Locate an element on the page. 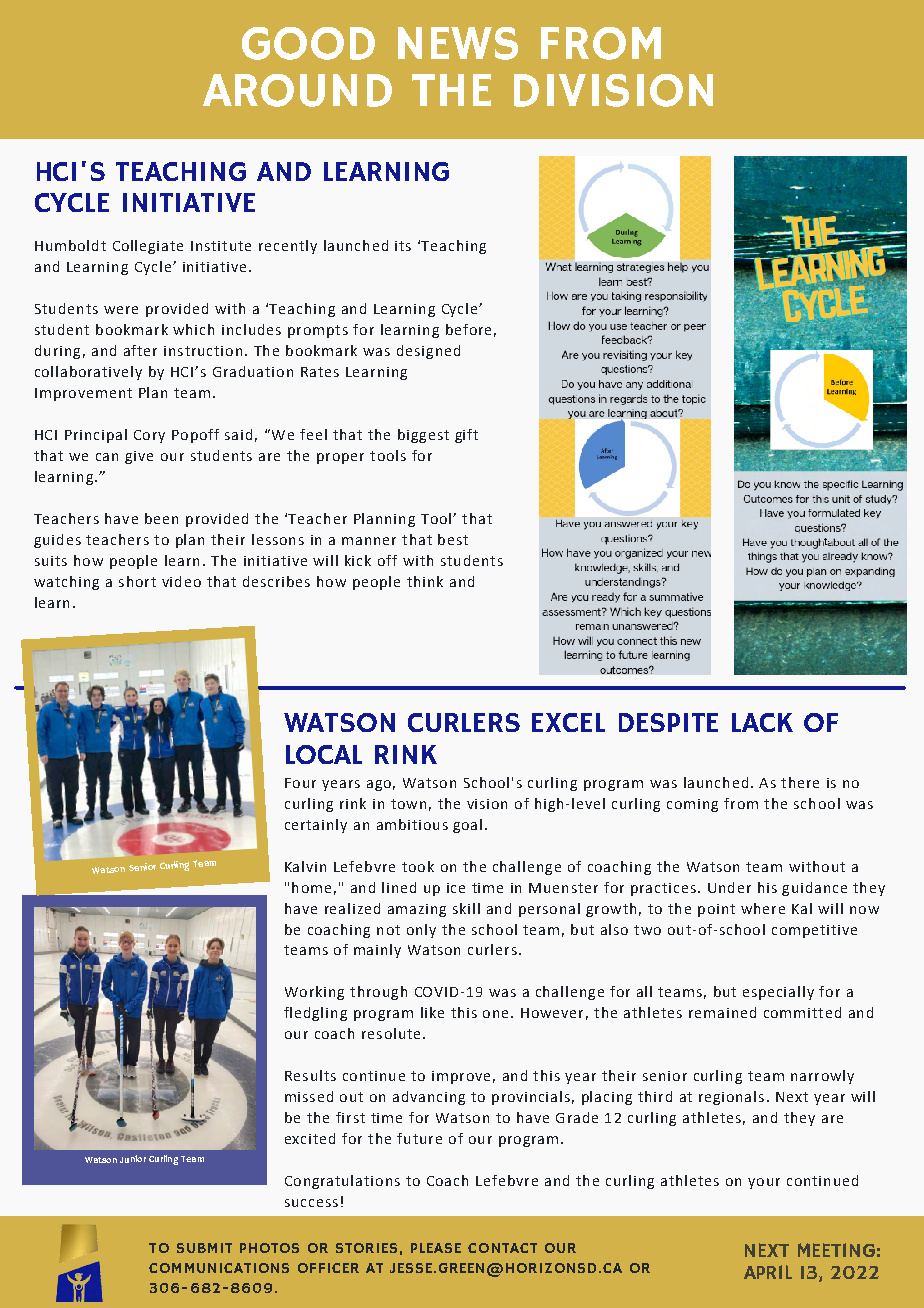 Image resolution: width=924 pixels, height=1308 pixels. before is located at coordinates (468, 329).
